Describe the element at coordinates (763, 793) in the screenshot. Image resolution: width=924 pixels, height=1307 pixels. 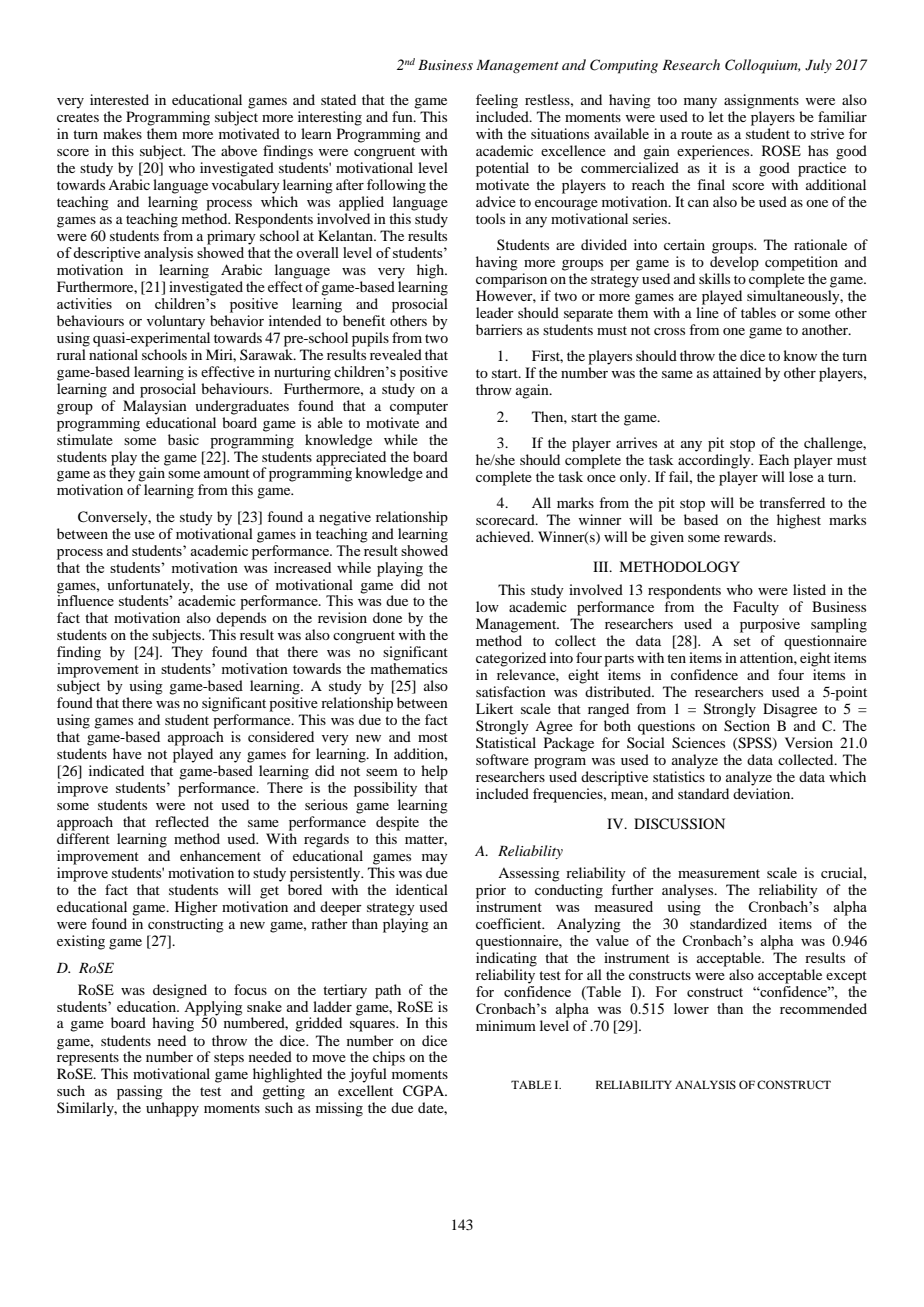
I see `deviation` at that location.
